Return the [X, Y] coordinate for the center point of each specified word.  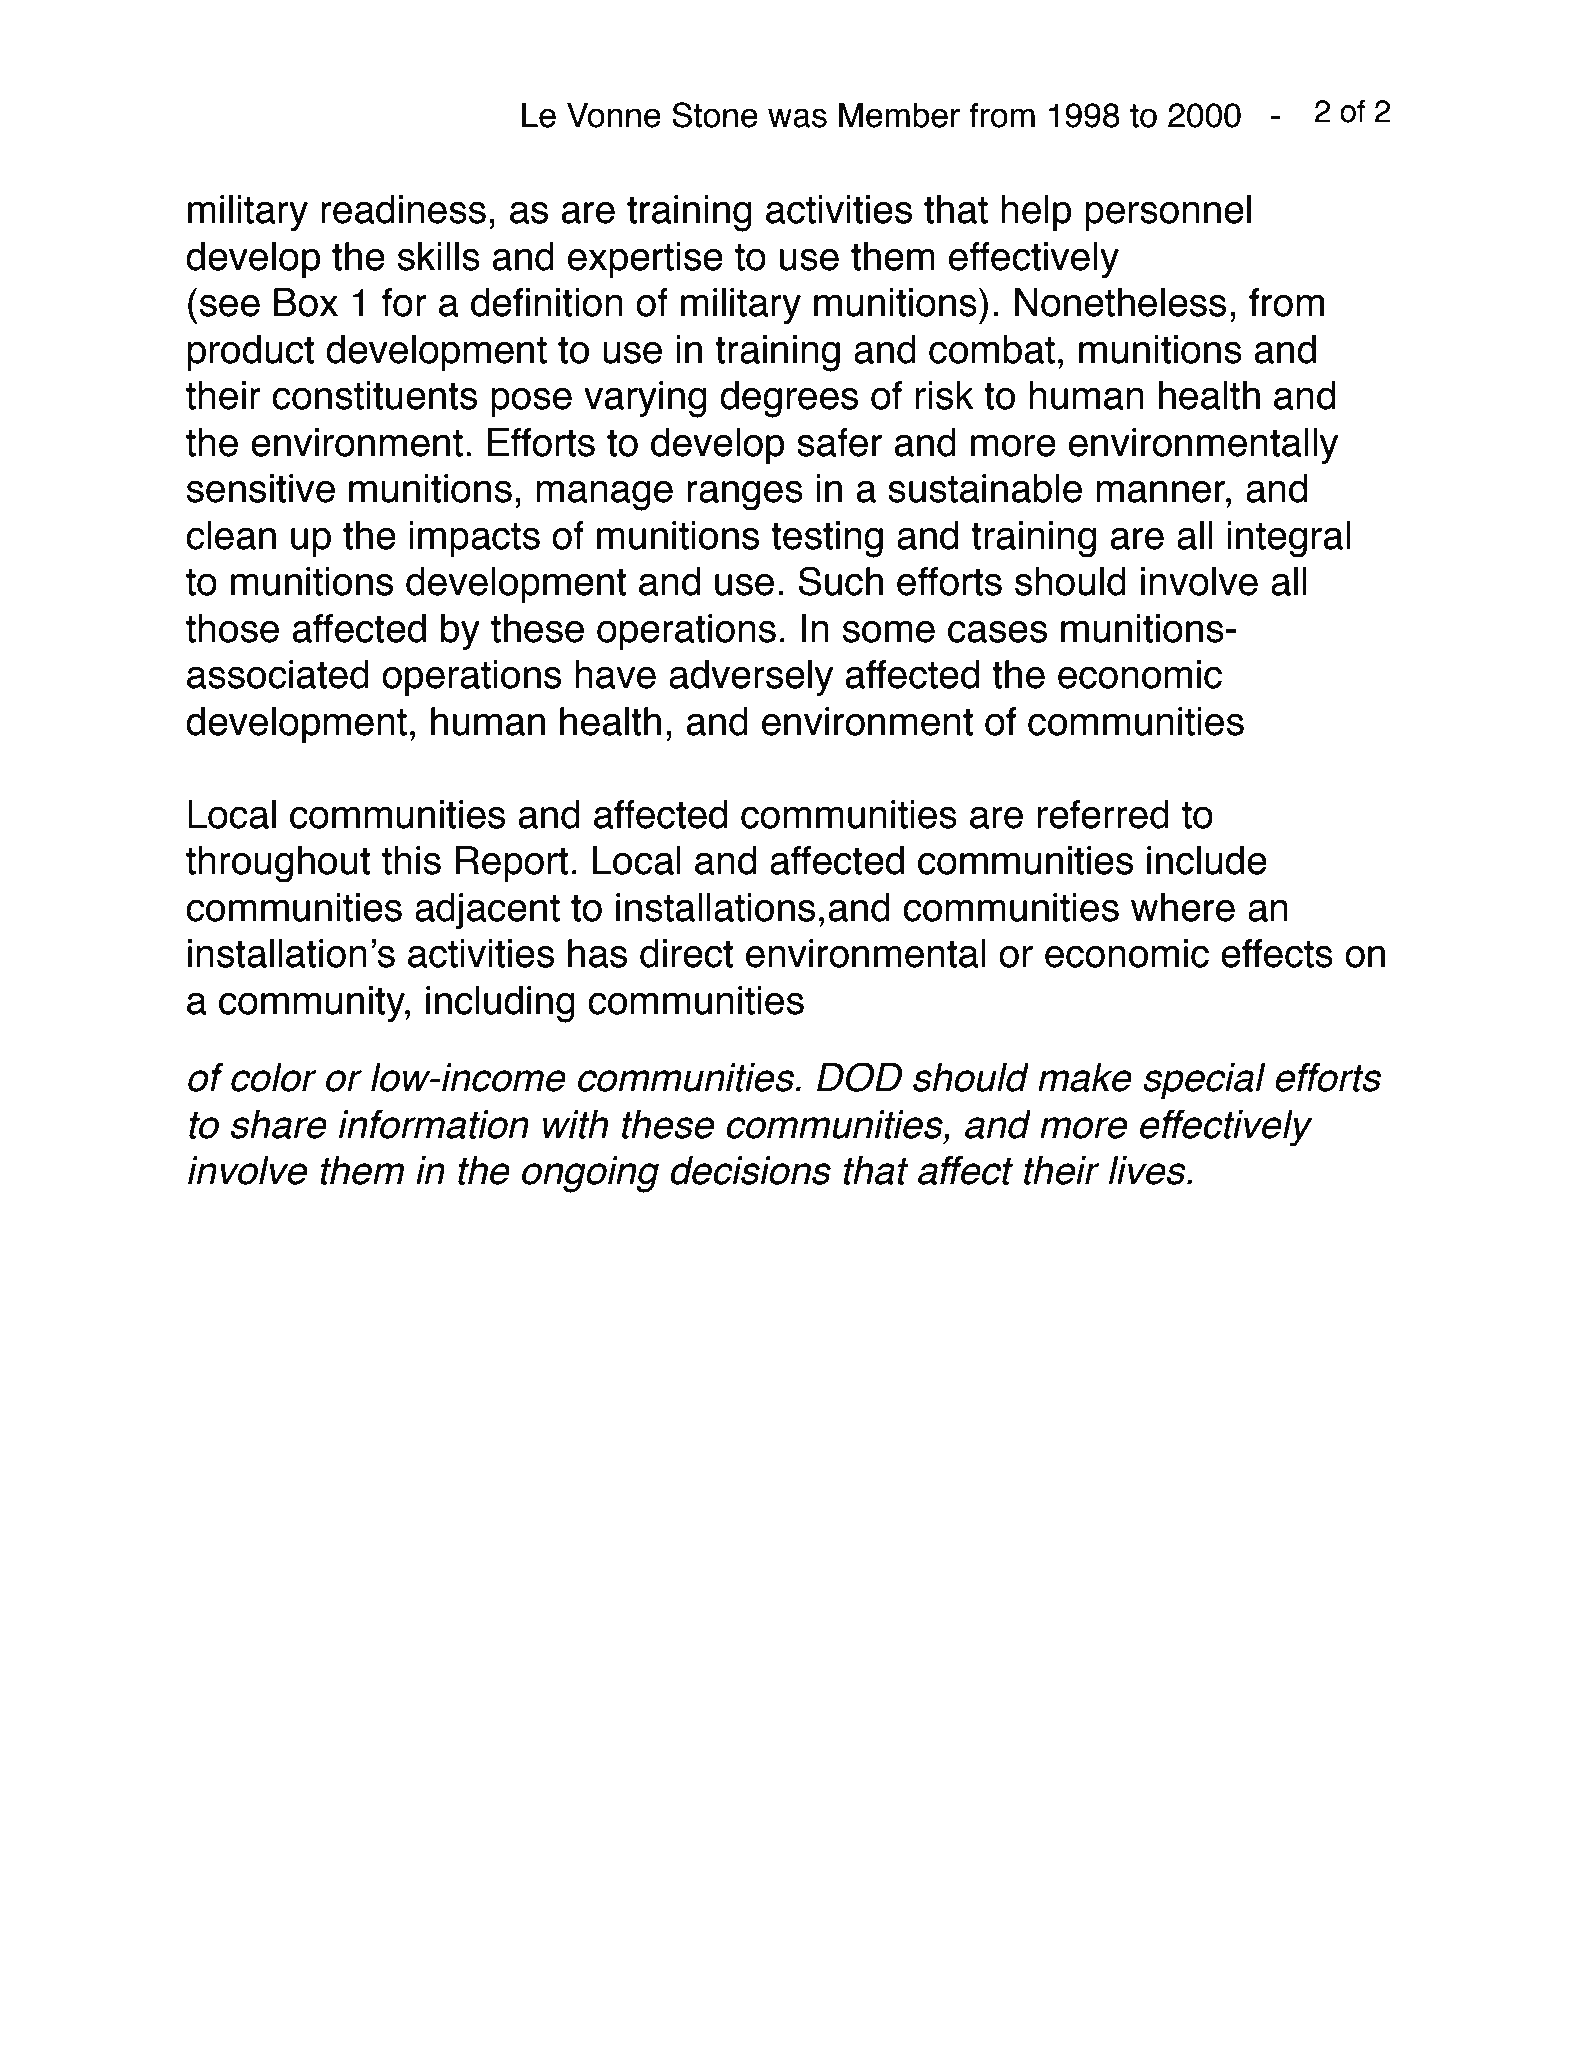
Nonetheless [1120, 302]
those [232, 628]
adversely [751, 678]
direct [686, 953]
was [797, 118]
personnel [1168, 213]
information [434, 1124]
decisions [750, 1170]
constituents [374, 395]
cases [997, 631]
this [411, 860]
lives [1148, 1170]
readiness [403, 209]
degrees [789, 399]
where [1183, 907]
